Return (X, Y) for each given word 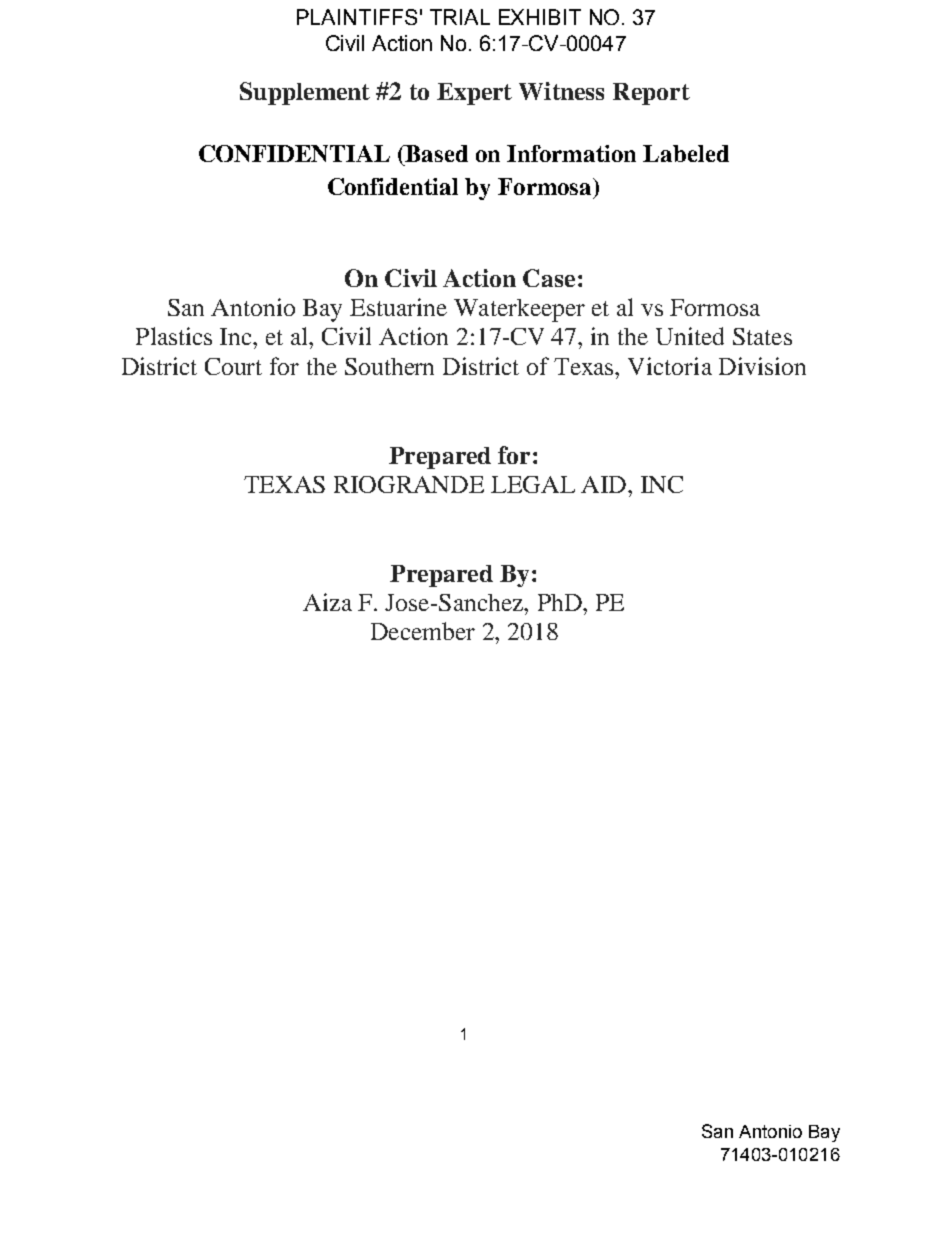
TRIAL (460, 17)
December (423, 631)
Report (651, 94)
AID (605, 484)
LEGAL (533, 484)
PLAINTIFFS (357, 17)
